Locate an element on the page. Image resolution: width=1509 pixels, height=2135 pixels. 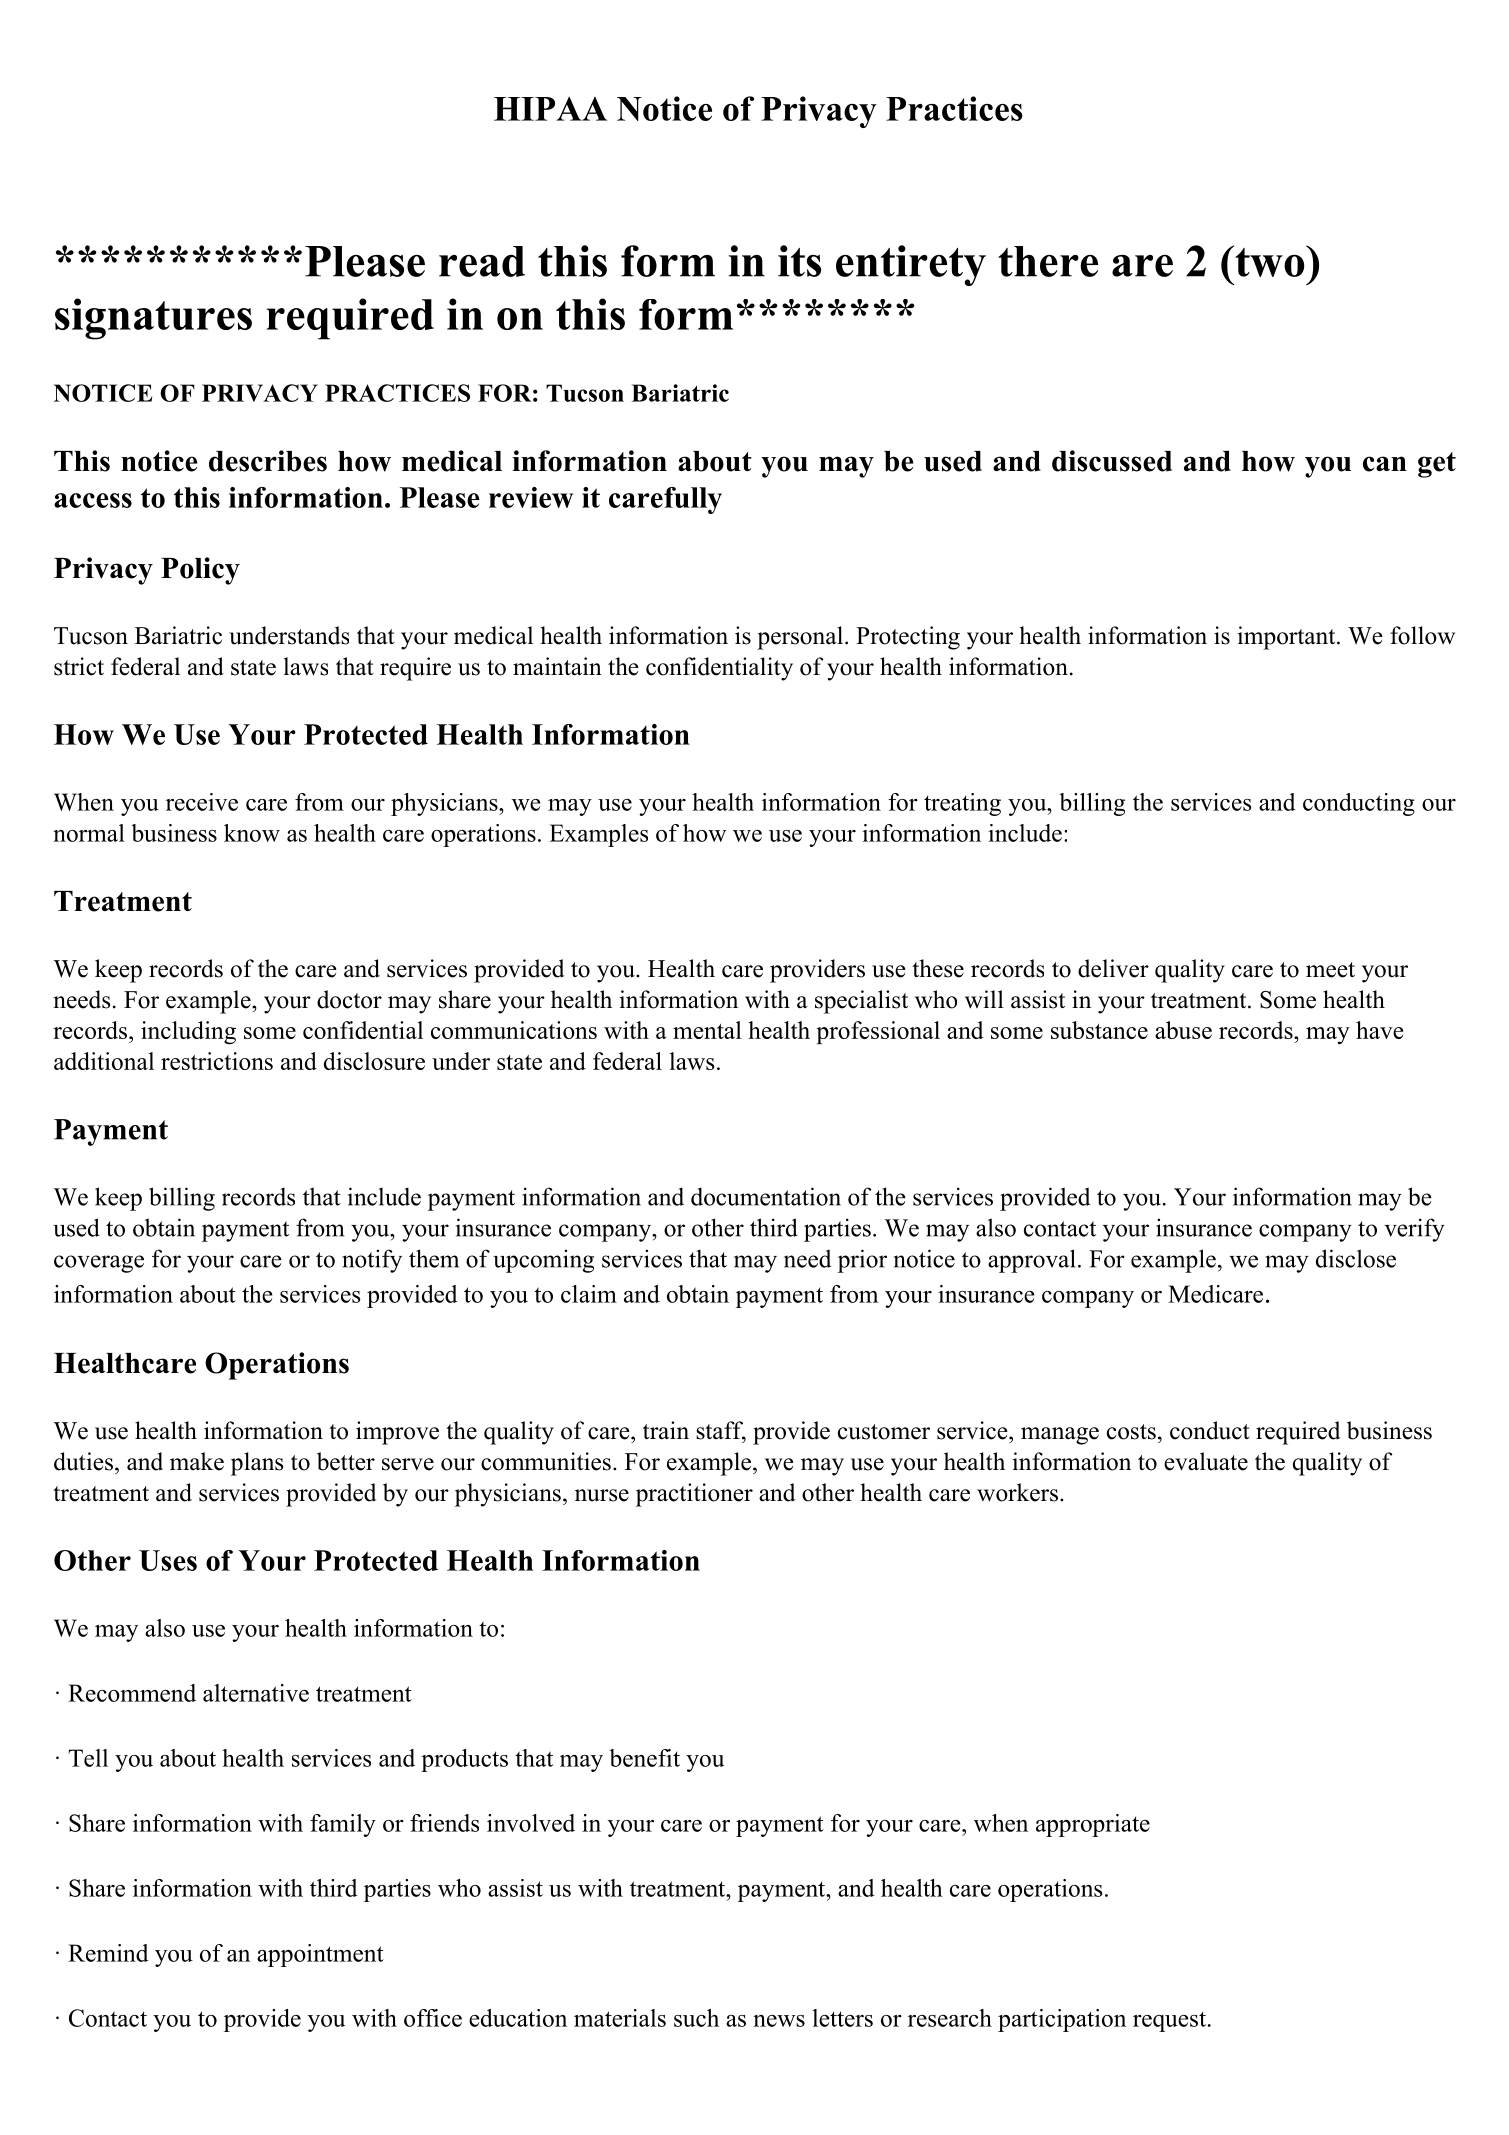
signatures is located at coordinates (153, 319).
